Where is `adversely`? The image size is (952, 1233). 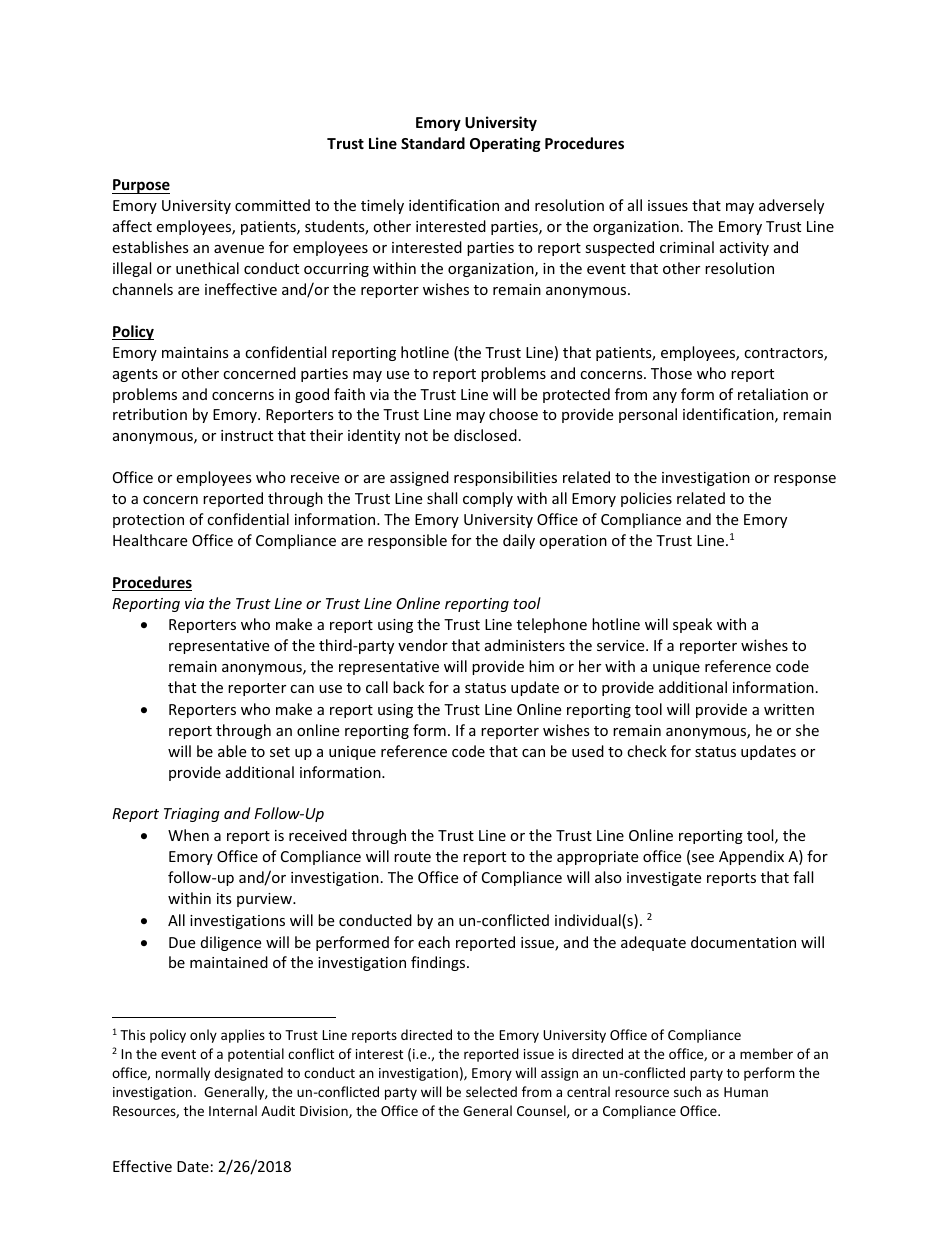
adversely is located at coordinates (791, 206).
